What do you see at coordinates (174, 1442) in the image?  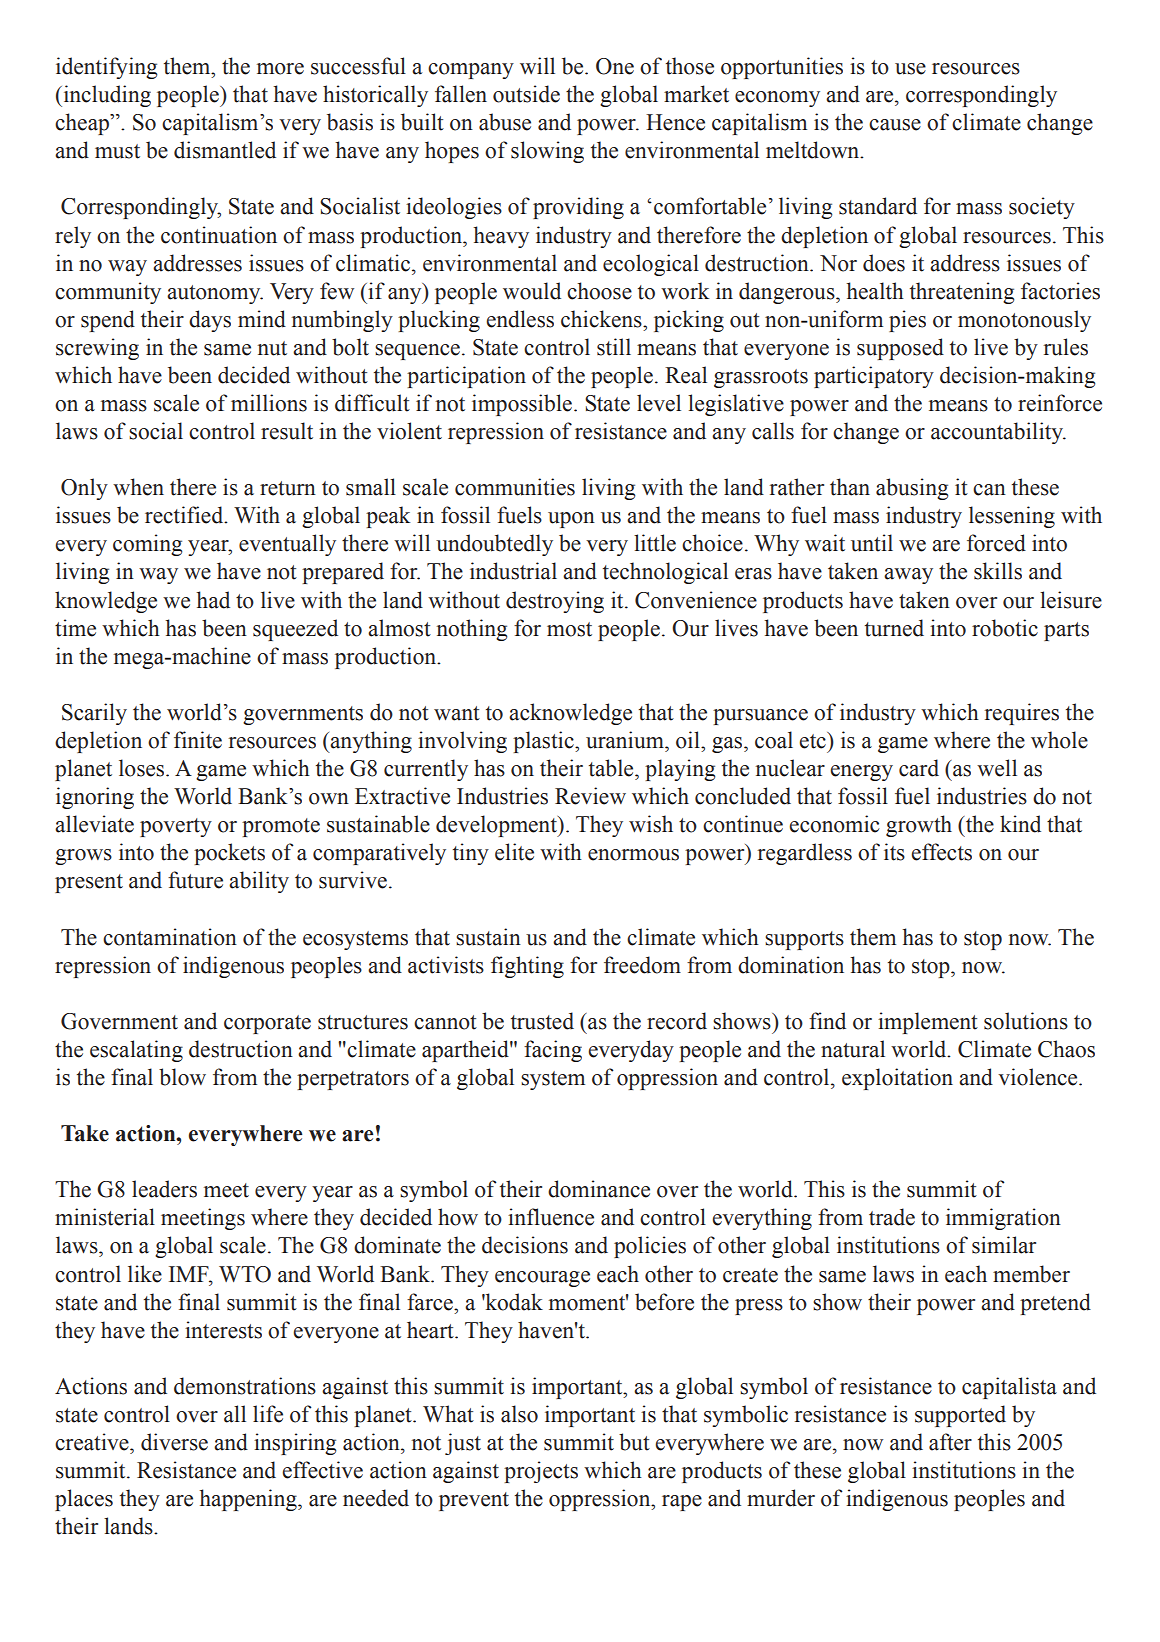 I see `diverse` at bounding box center [174, 1442].
